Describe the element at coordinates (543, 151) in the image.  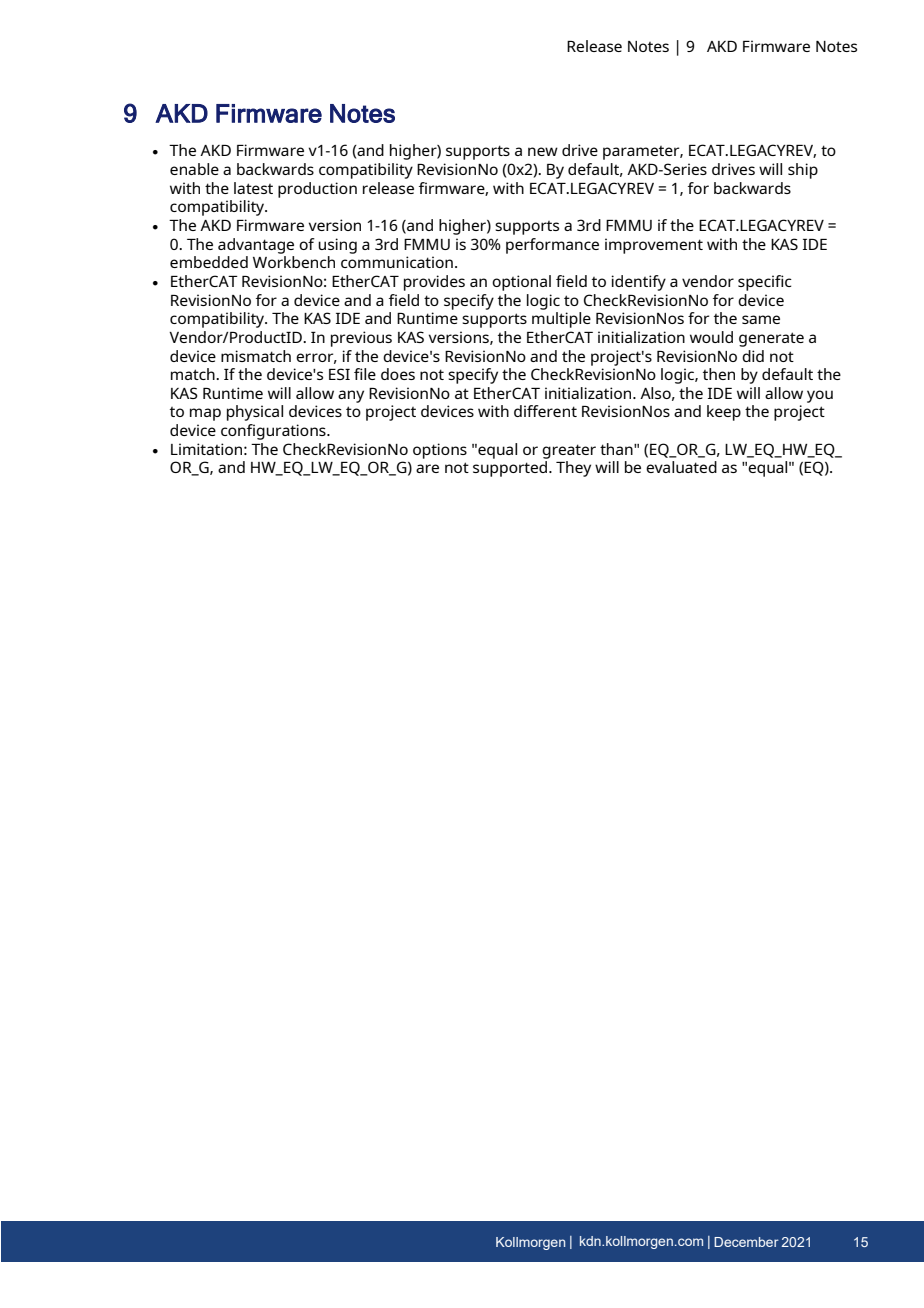
I see `new` at that location.
